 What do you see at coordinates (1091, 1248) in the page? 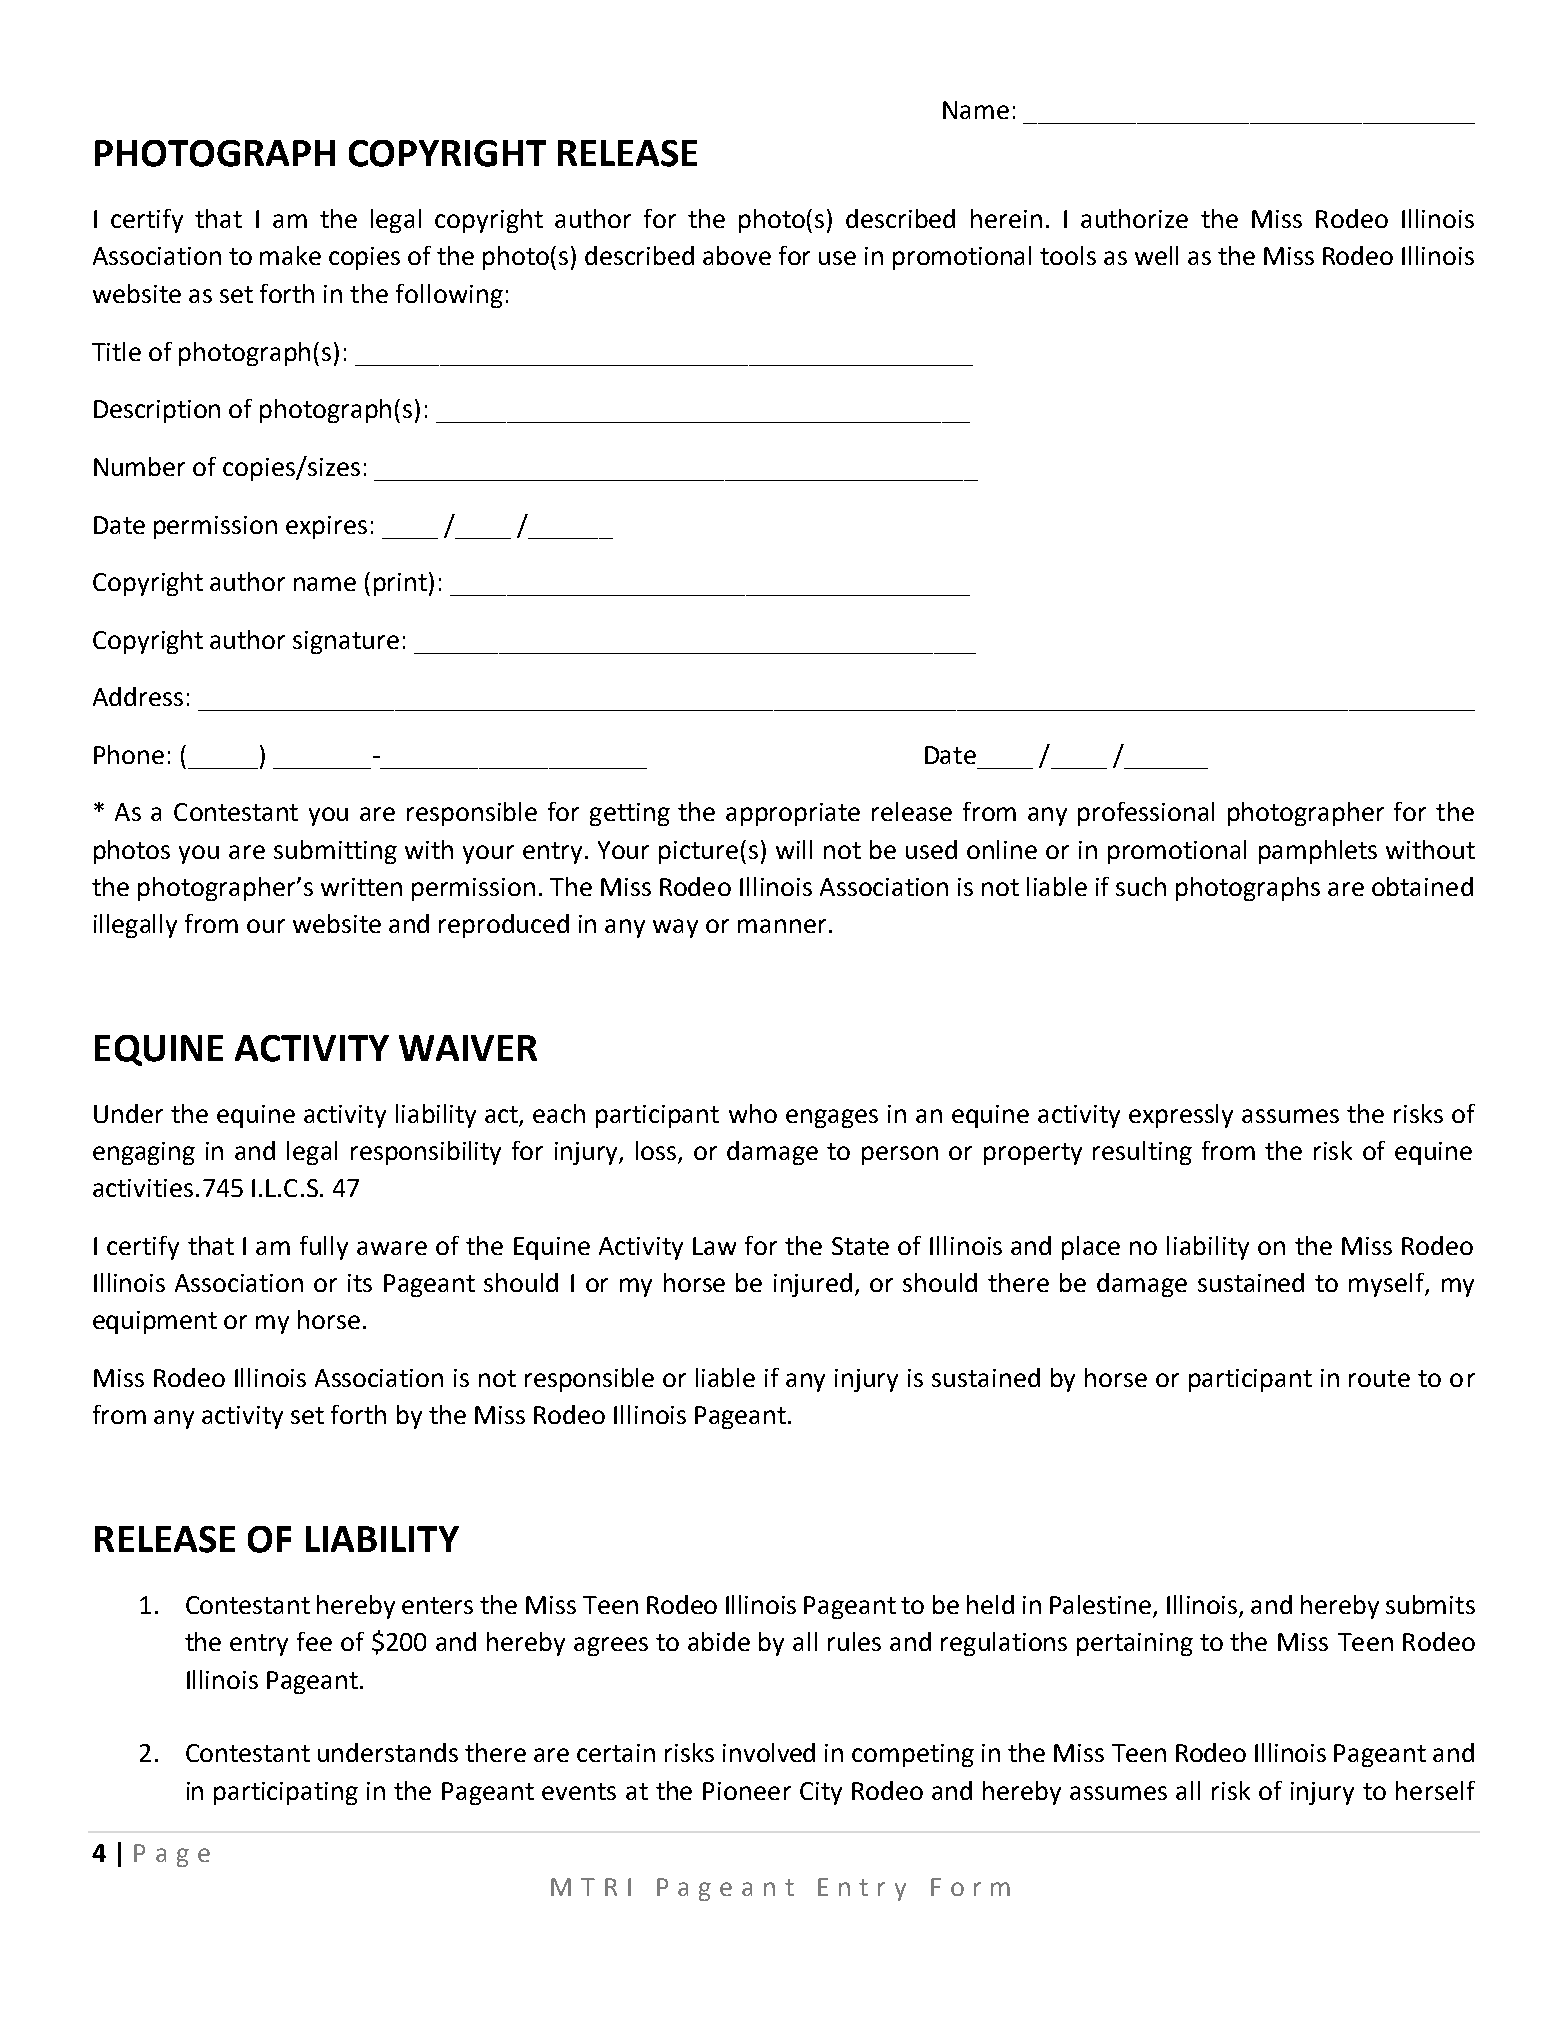
I see `place` at bounding box center [1091, 1248].
